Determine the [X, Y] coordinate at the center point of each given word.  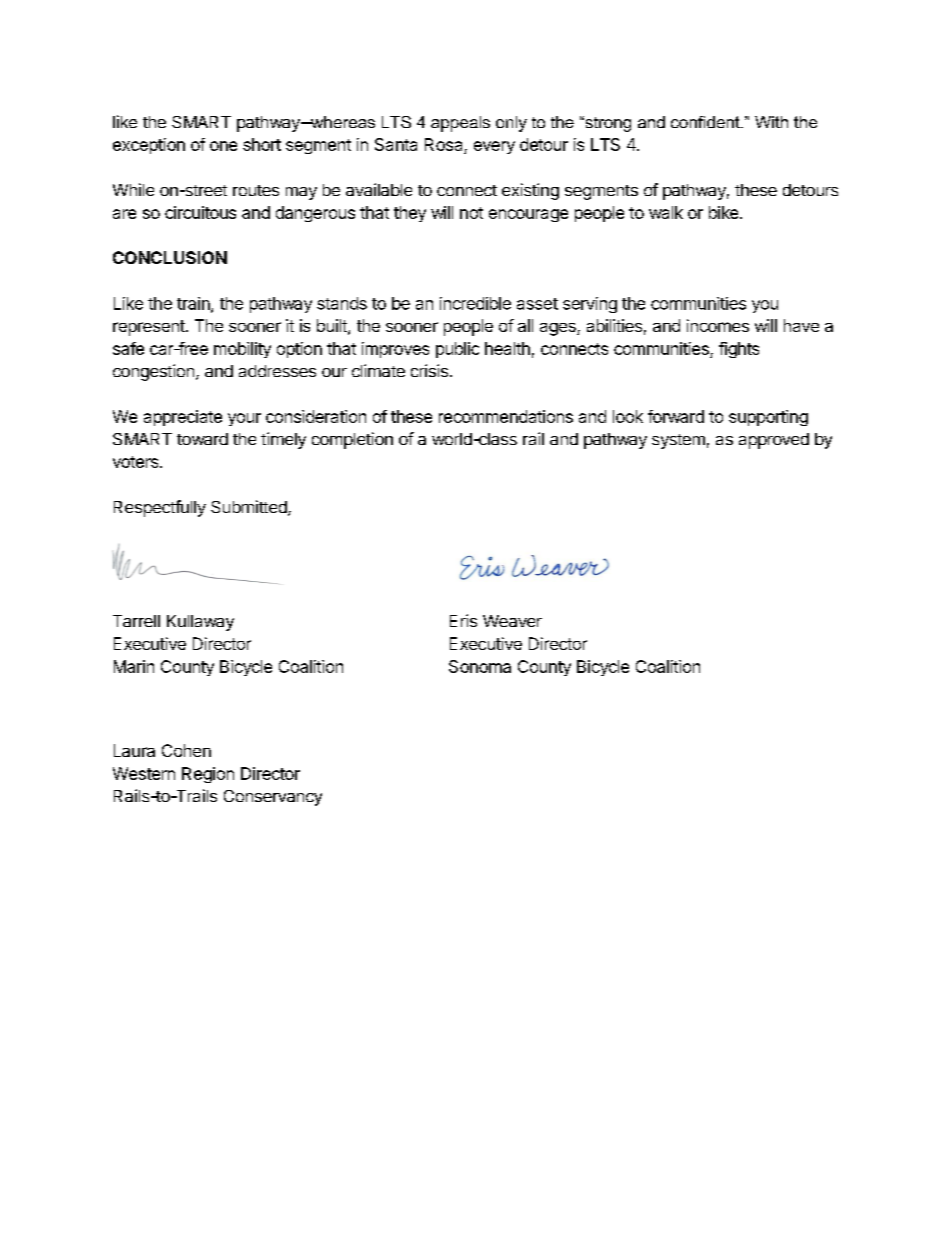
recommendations [506, 416]
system [678, 441]
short [262, 144]
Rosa [445, 146]
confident [706, 122]
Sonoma [480, 666]
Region [208, 775]
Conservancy [273, 798]
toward [202, 439]
